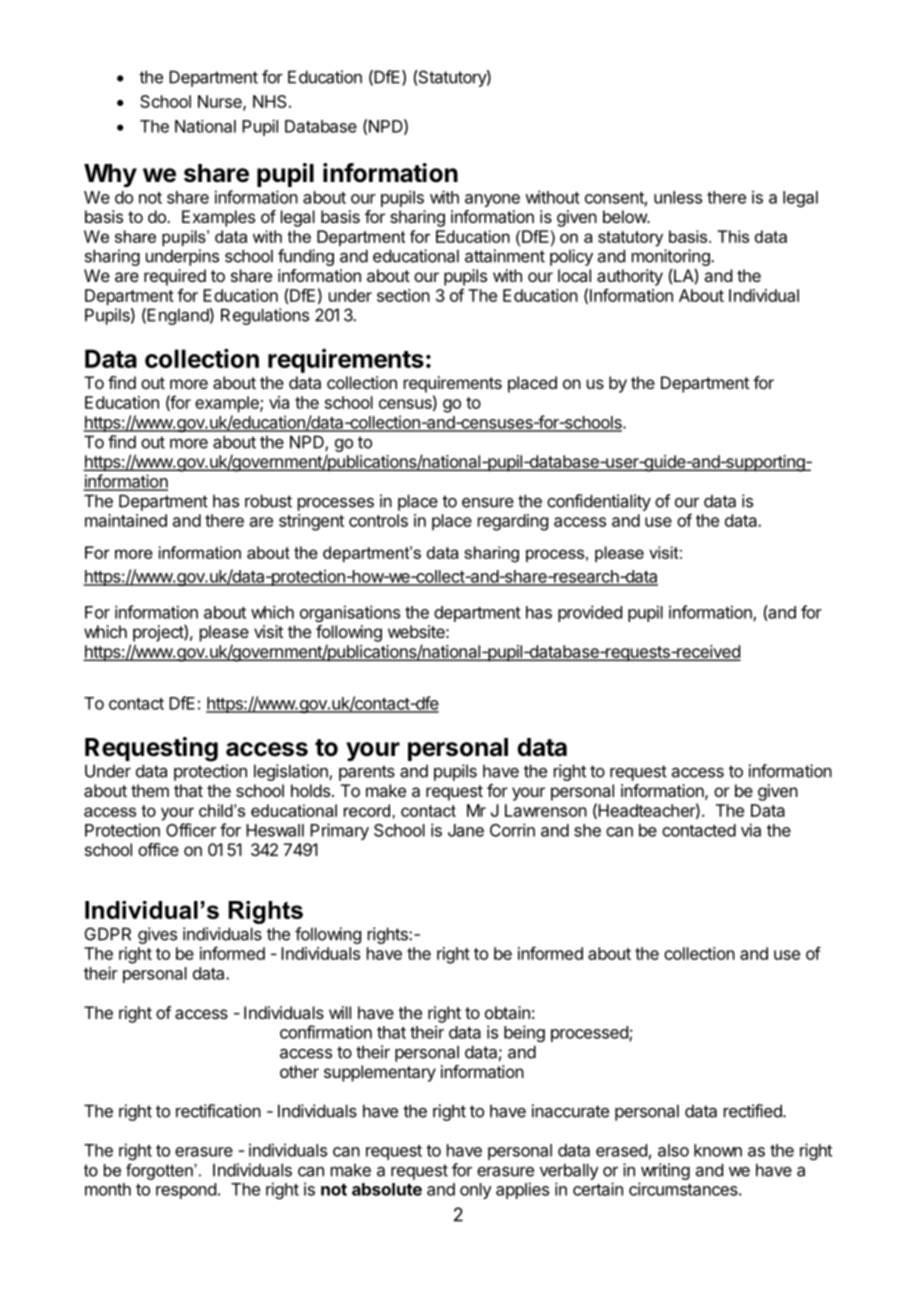  I want to click on unless, so click(678, 197).
